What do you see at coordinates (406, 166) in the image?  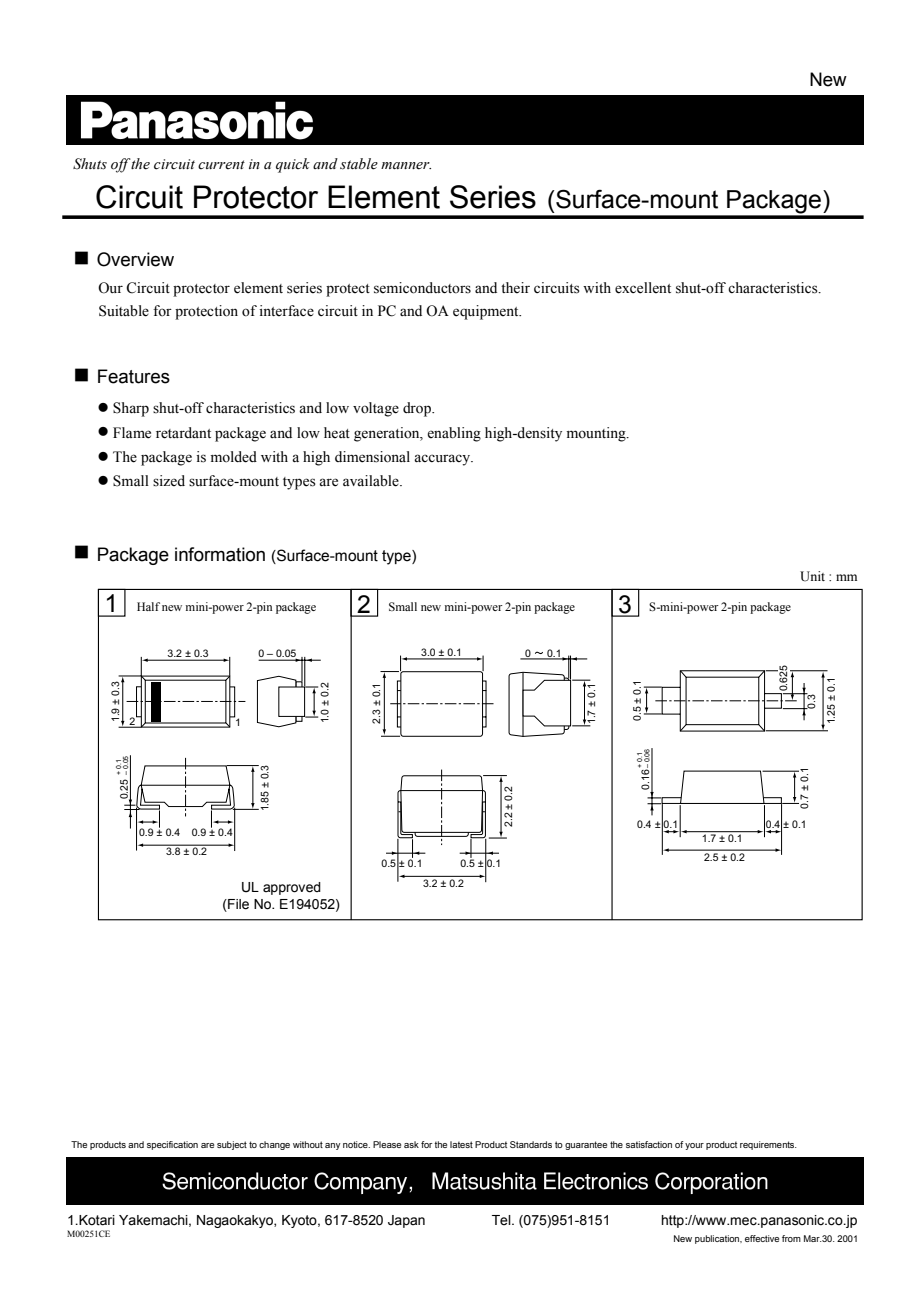 I see `manner` at bounding box center [406, 166].
